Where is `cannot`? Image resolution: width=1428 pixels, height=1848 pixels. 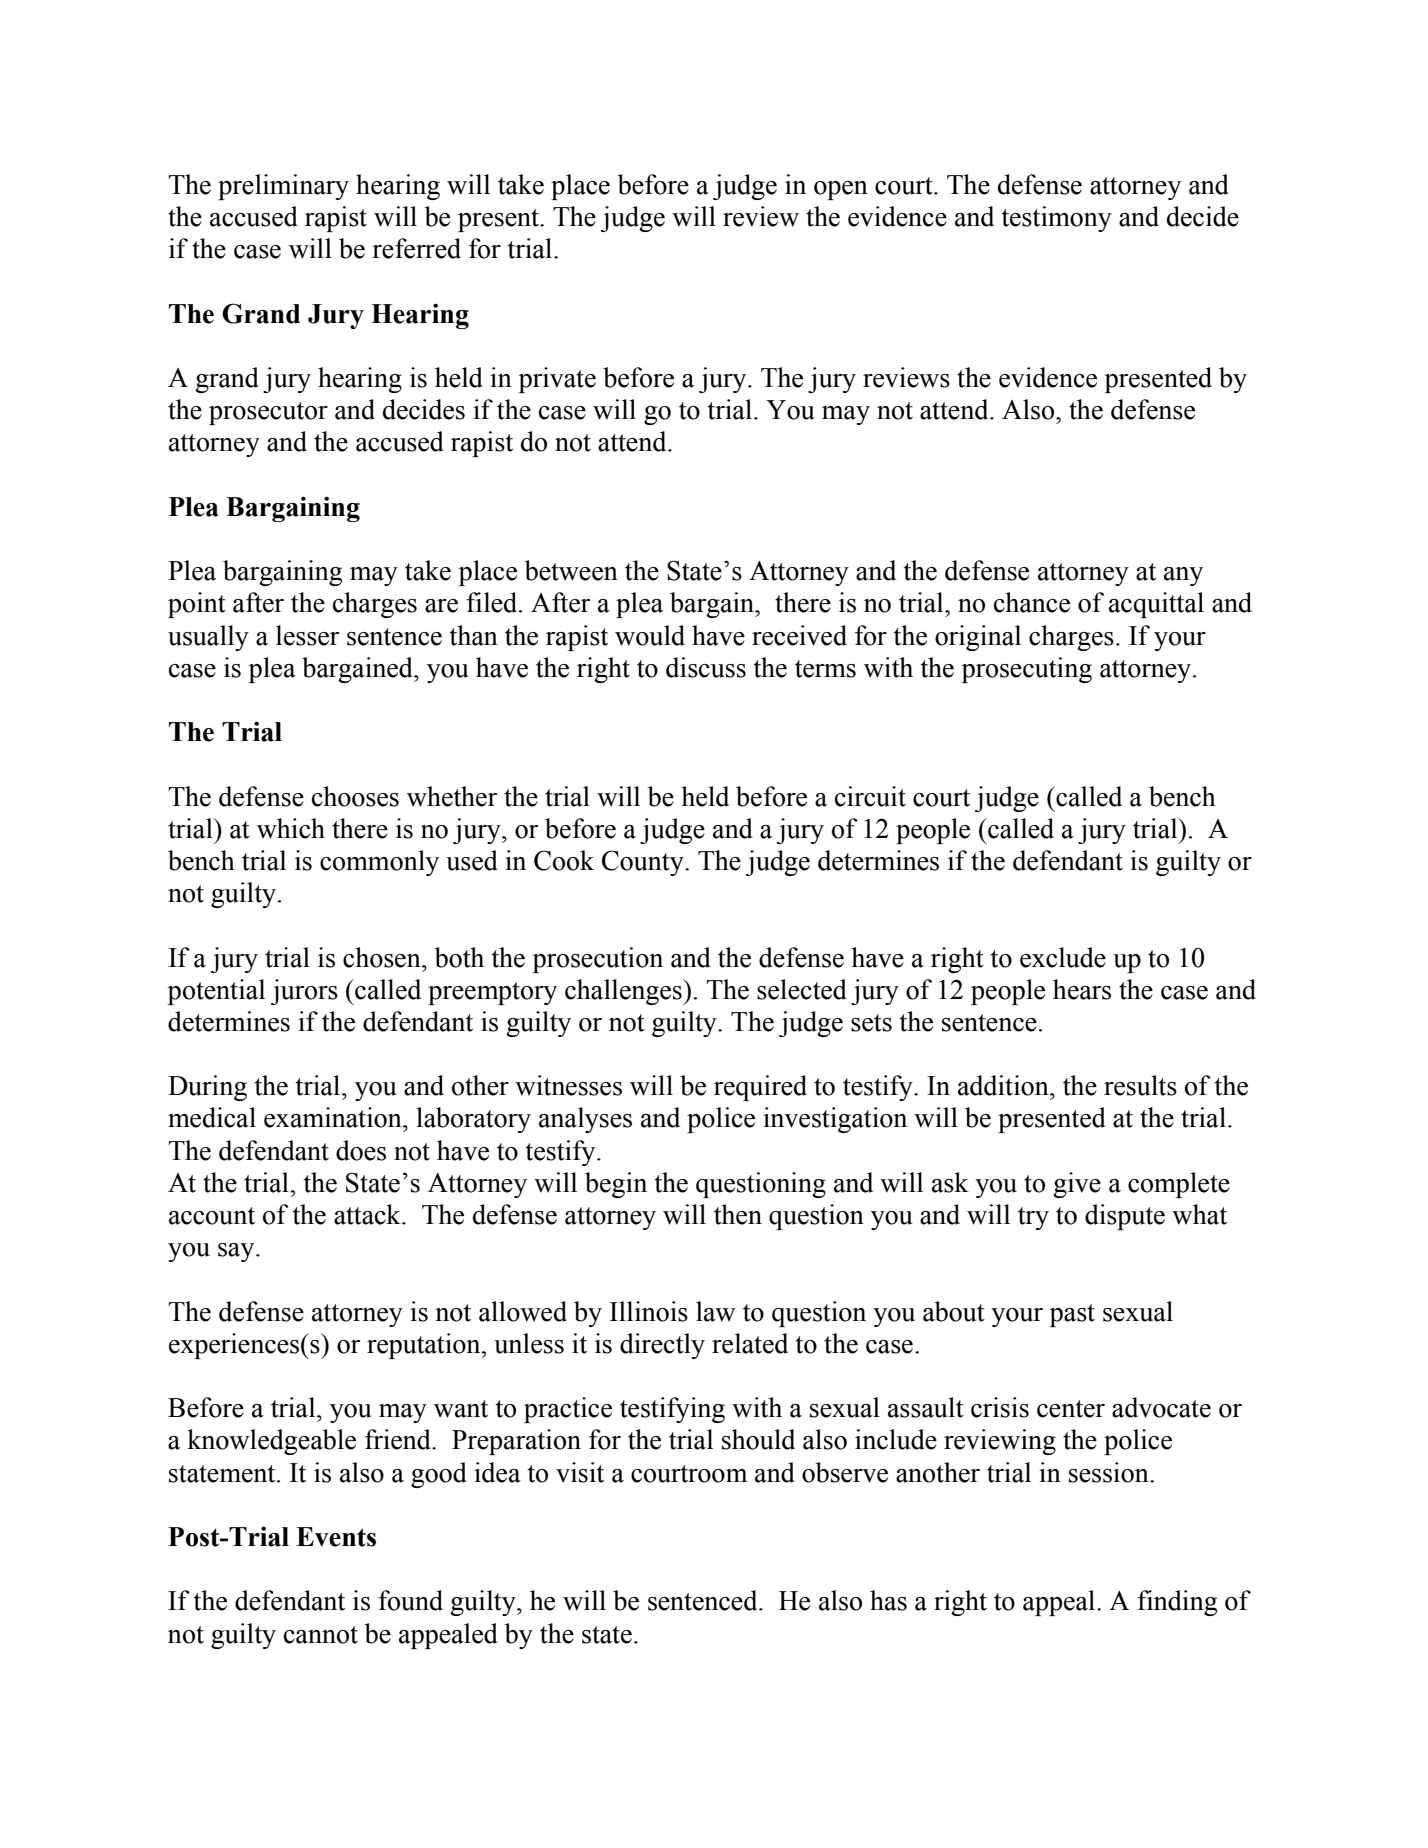 cannot is located at coordinates (321, 1635).
